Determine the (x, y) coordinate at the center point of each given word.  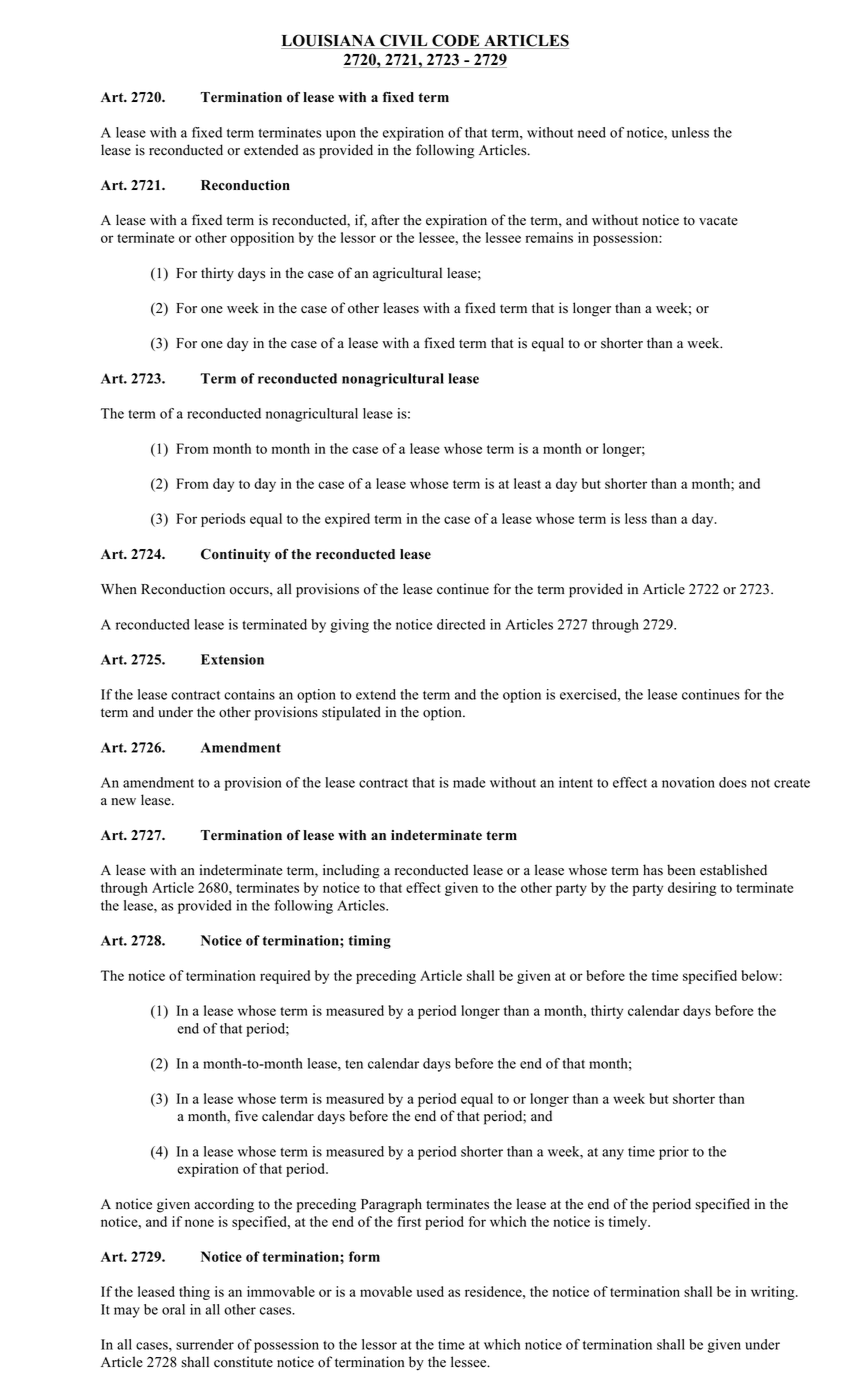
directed (461, 624)
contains (249, 694)
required (285, 977)
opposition (262, 239)
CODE (456, 41)
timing (370, 942)
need (592, 132)
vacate (718, 221)
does (733, 782)
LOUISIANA (329, 41)
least (527, 483)
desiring (692, 889)
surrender (205, 1344)
